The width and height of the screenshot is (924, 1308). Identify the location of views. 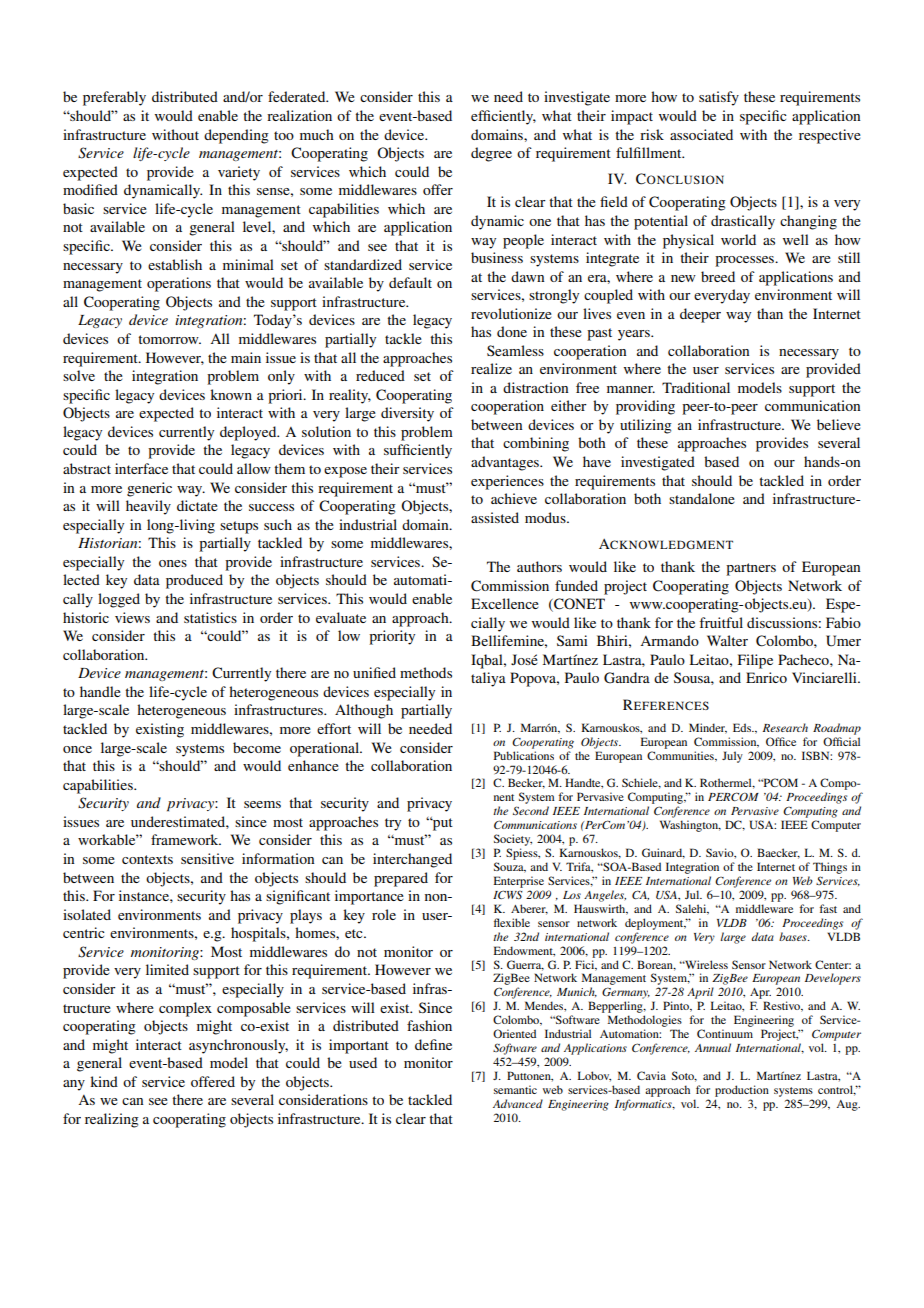
(132, 617).
